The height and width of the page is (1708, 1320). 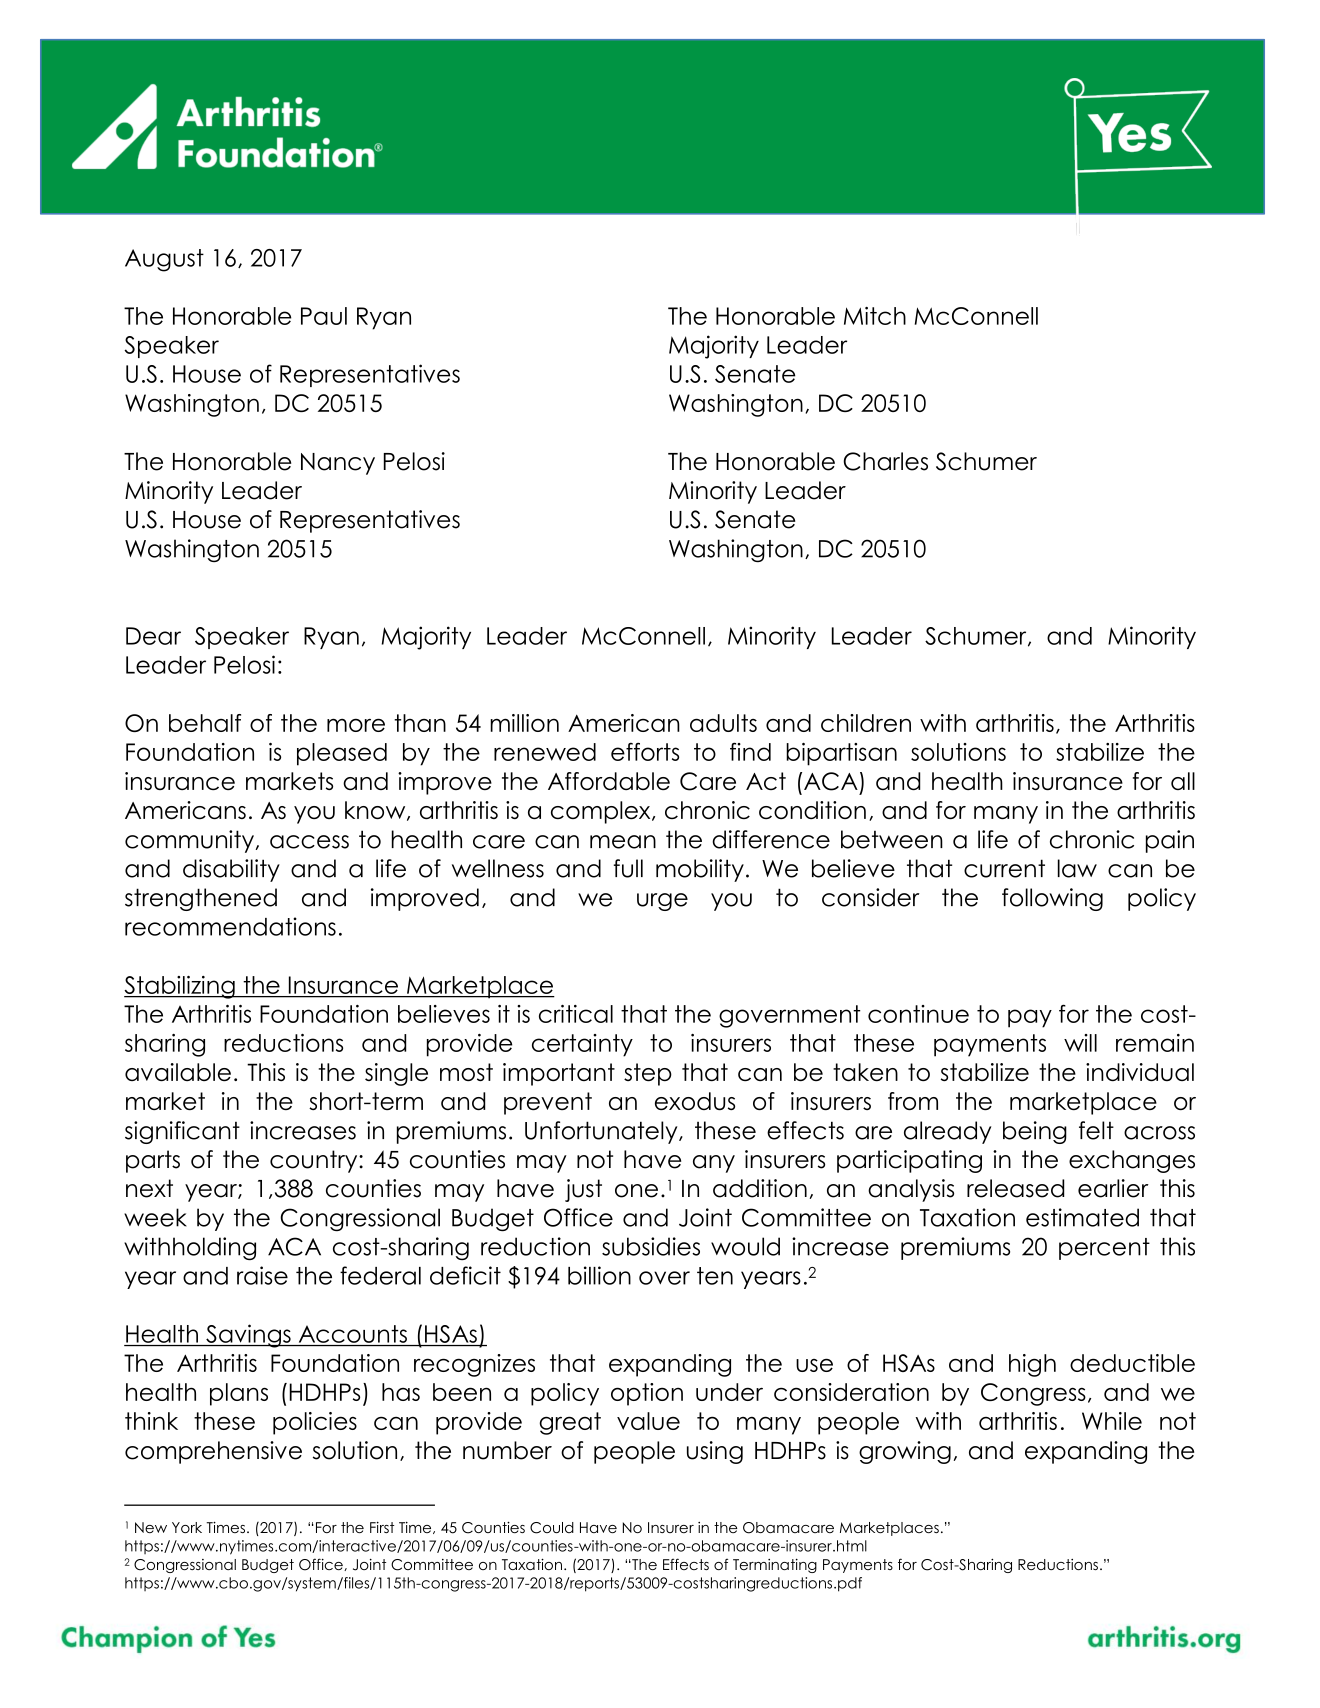 What do you see at coordinates (885, 461) in the page?
I see `Charles` at bounding box center [885, 461].
